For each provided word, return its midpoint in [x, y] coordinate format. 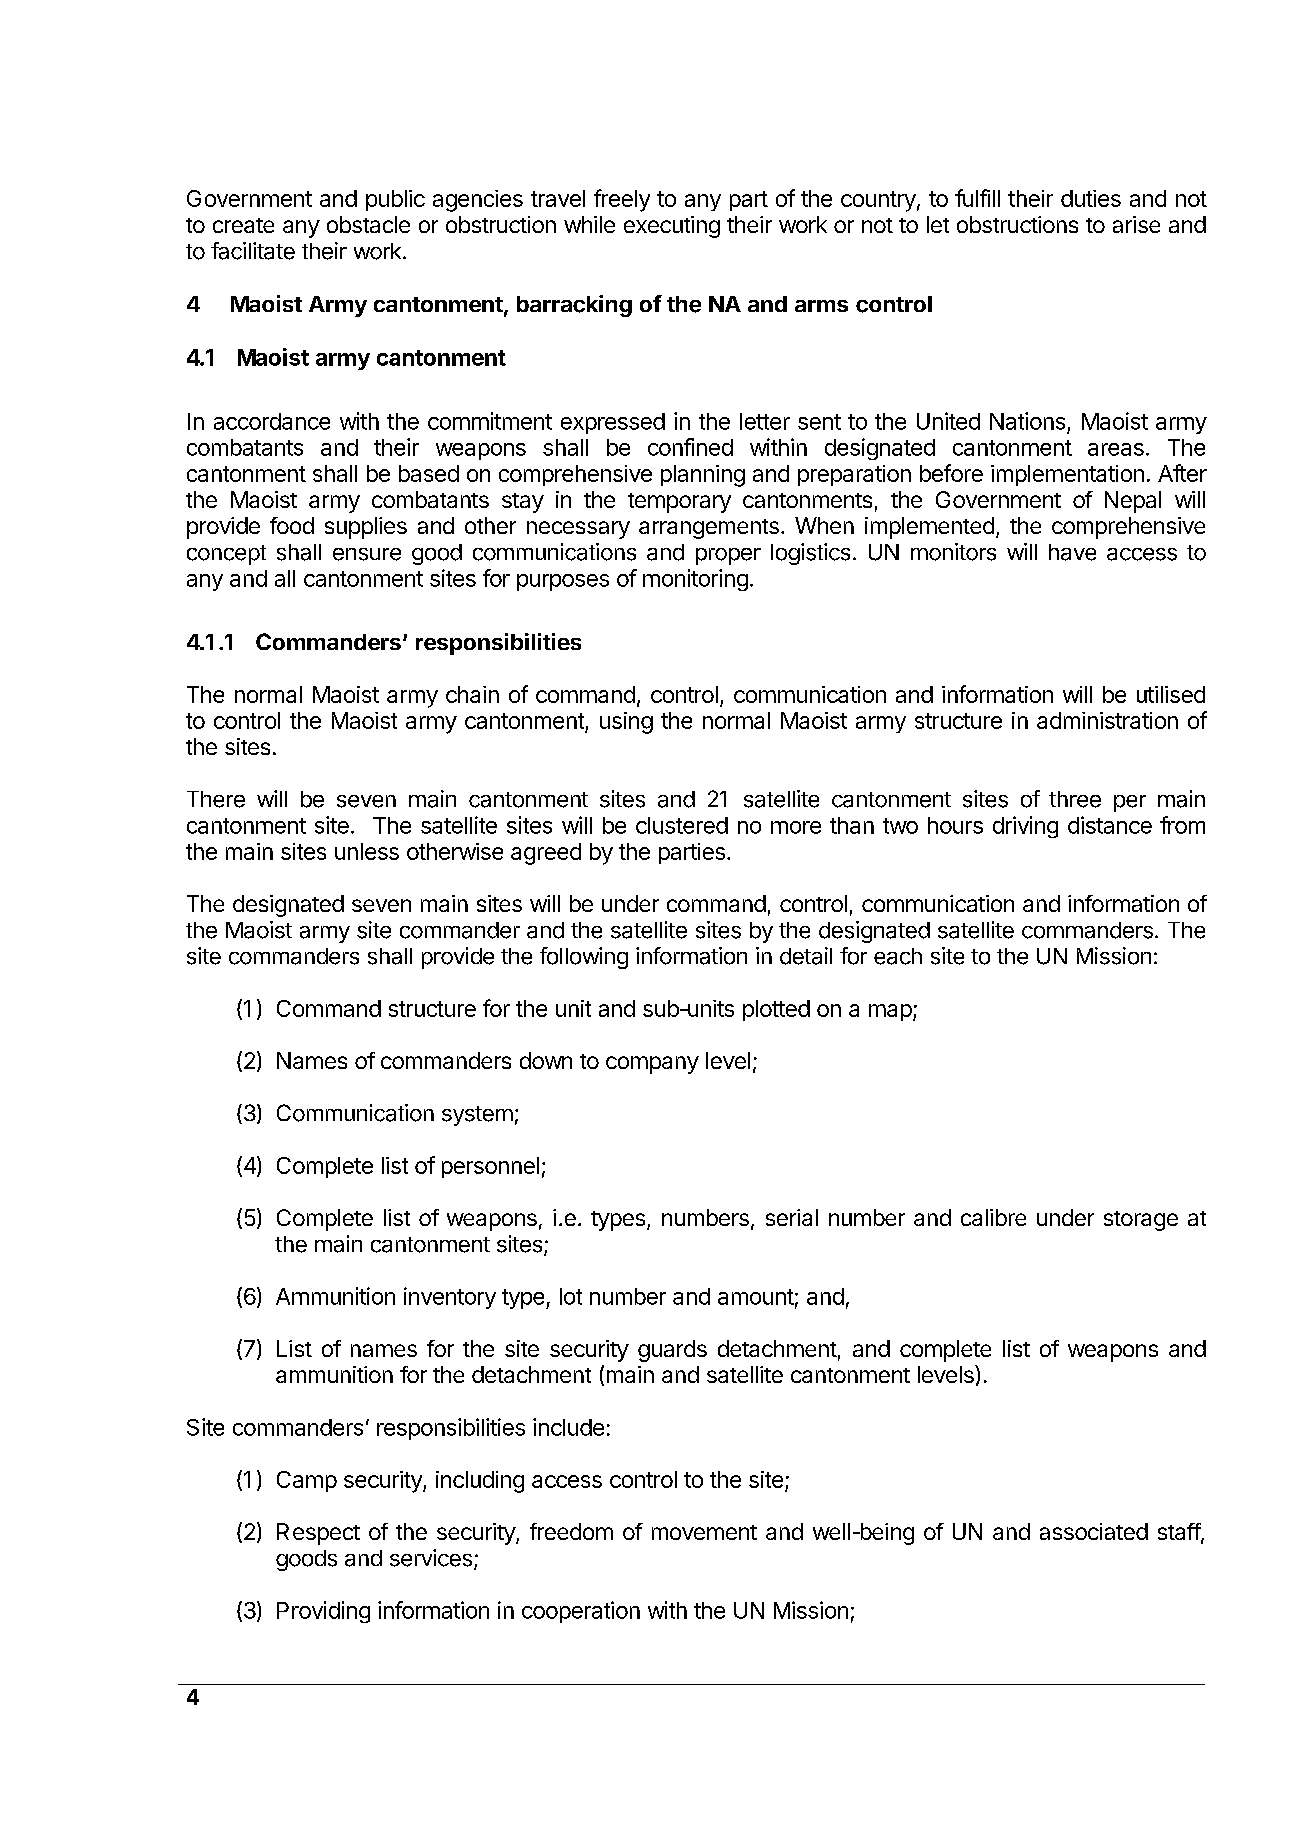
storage [1141, 1221]
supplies [366, 528]
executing [672, 227]
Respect [318, 1534]
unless [367, 851]
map [890, 1012]
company [652, 1065]
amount [756, 1297]
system [477, 1116]
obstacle [368, 224]
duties [1091, 198]
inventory [450, 1298]
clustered [682, 825]
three [1075, 799]
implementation [1067, 475]
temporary [679, 503]
